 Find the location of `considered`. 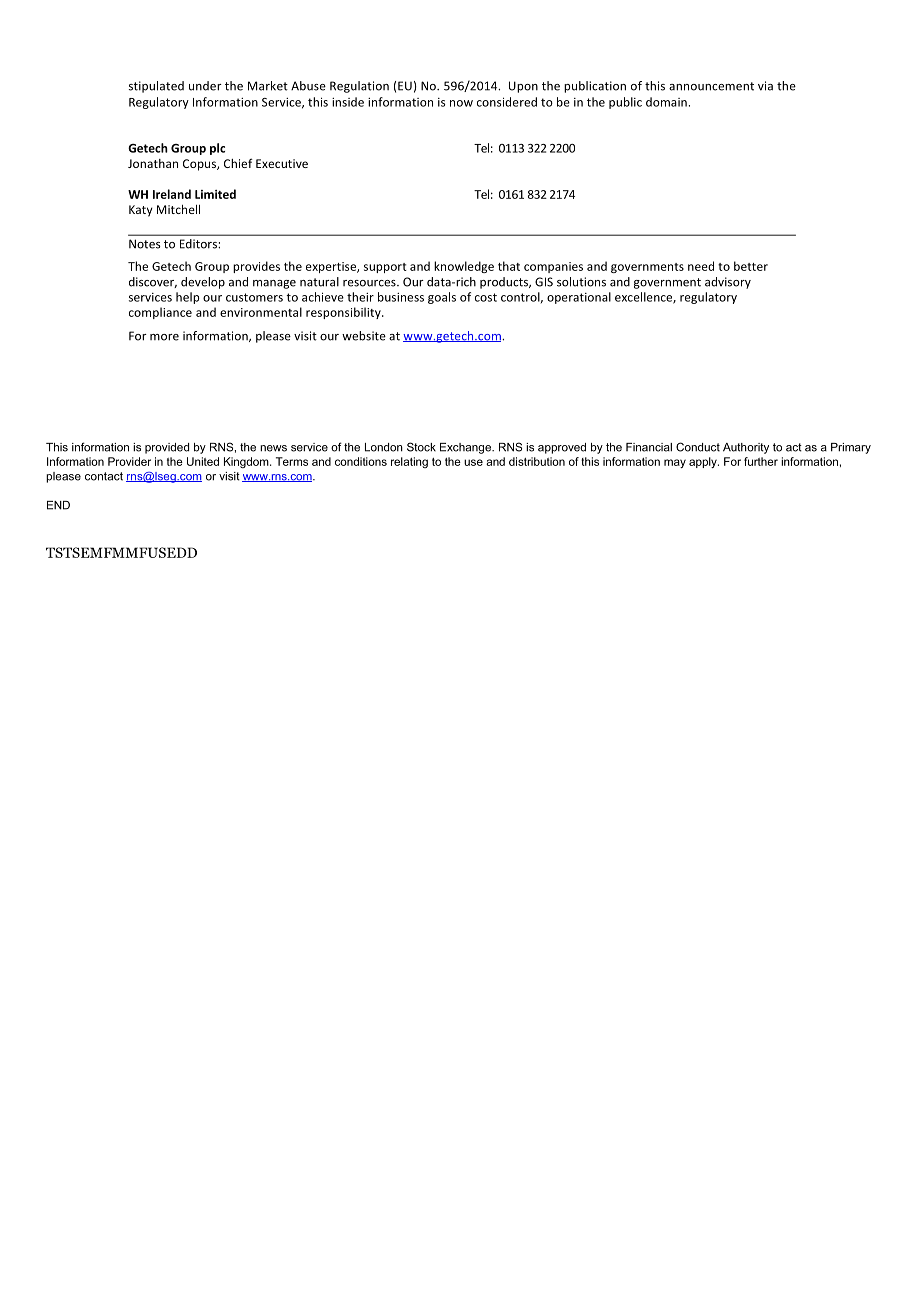

considered is located at coordinates (507, 102).
